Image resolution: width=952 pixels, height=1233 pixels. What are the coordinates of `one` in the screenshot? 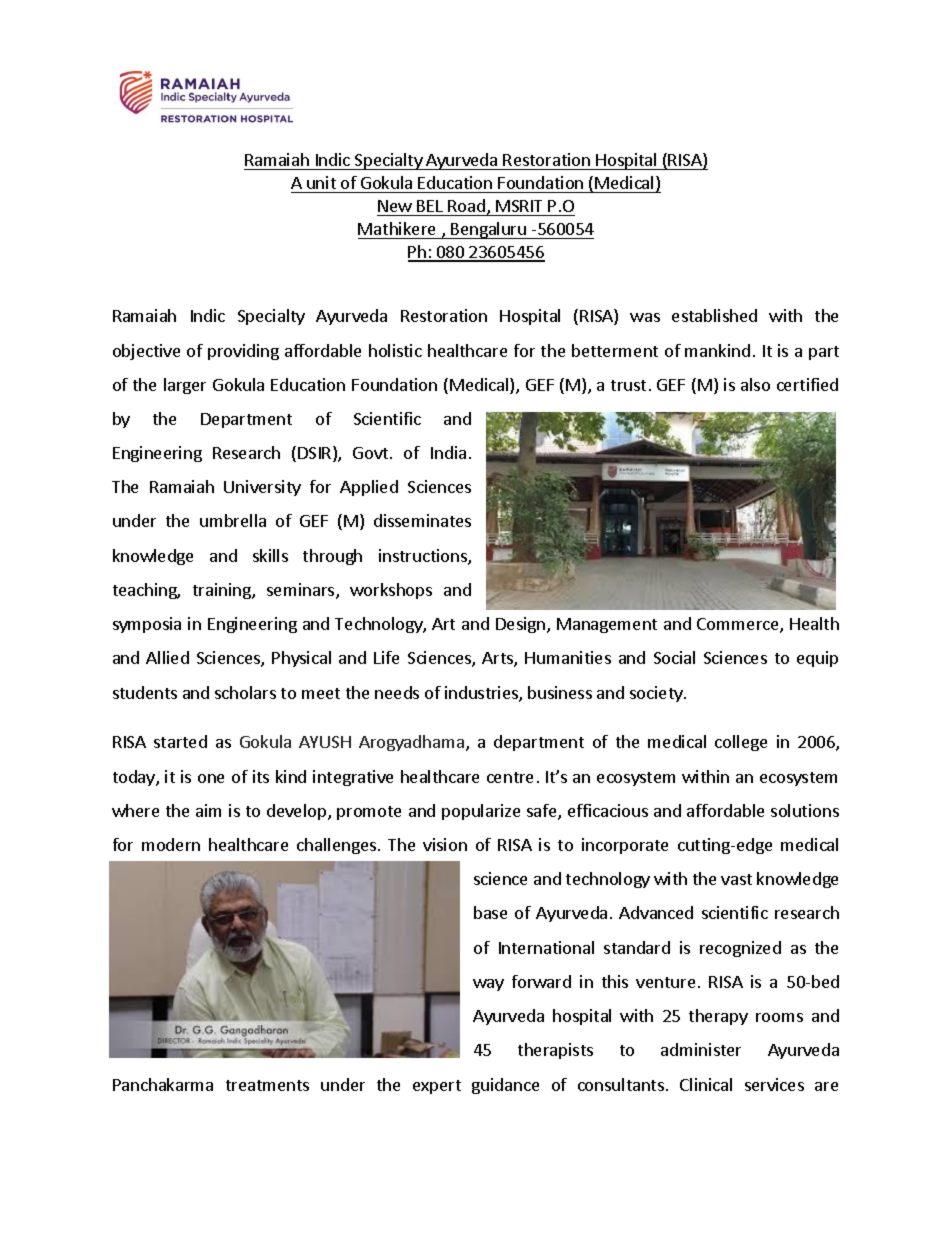 It's located at (211, 778).
